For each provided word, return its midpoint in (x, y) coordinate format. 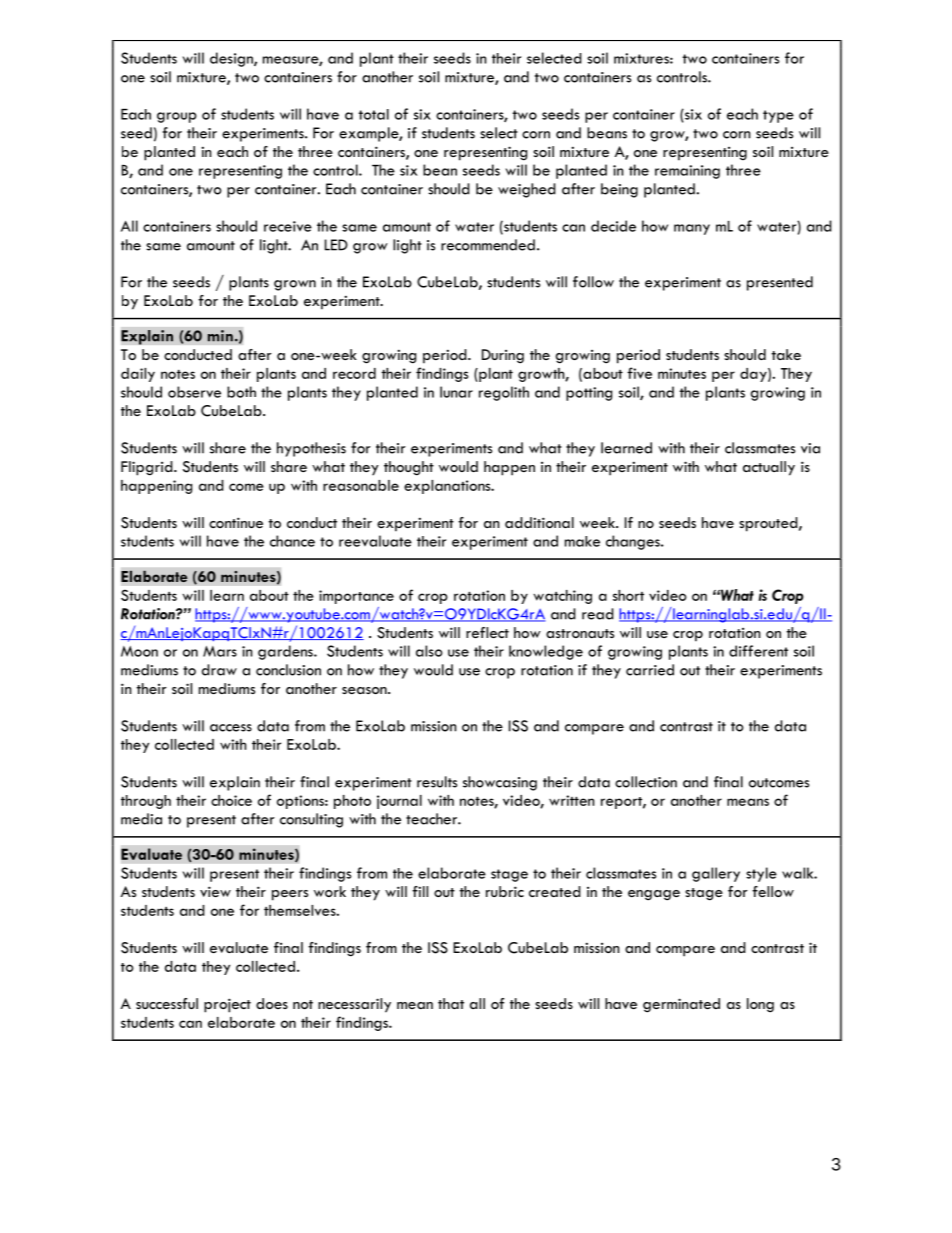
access (231, 728)
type (778, 116)
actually (769, 468)
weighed (527, 190)
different (758, 651)
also (429, 651)
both (241, 392)
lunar (456, 392)
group (177, 117)
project (227, 1005)
